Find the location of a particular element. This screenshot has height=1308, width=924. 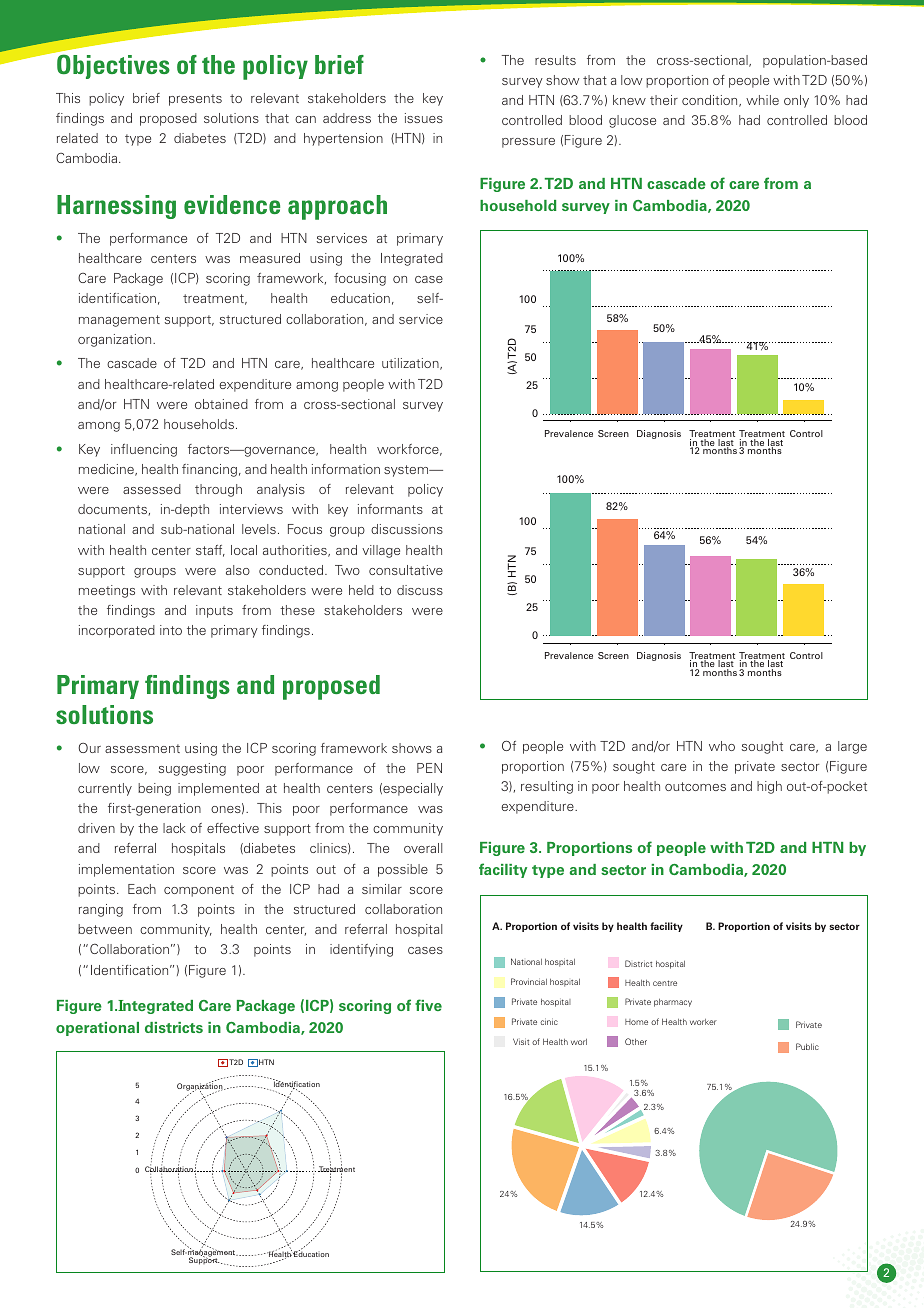

issues is located at coordinates (424, 118).
